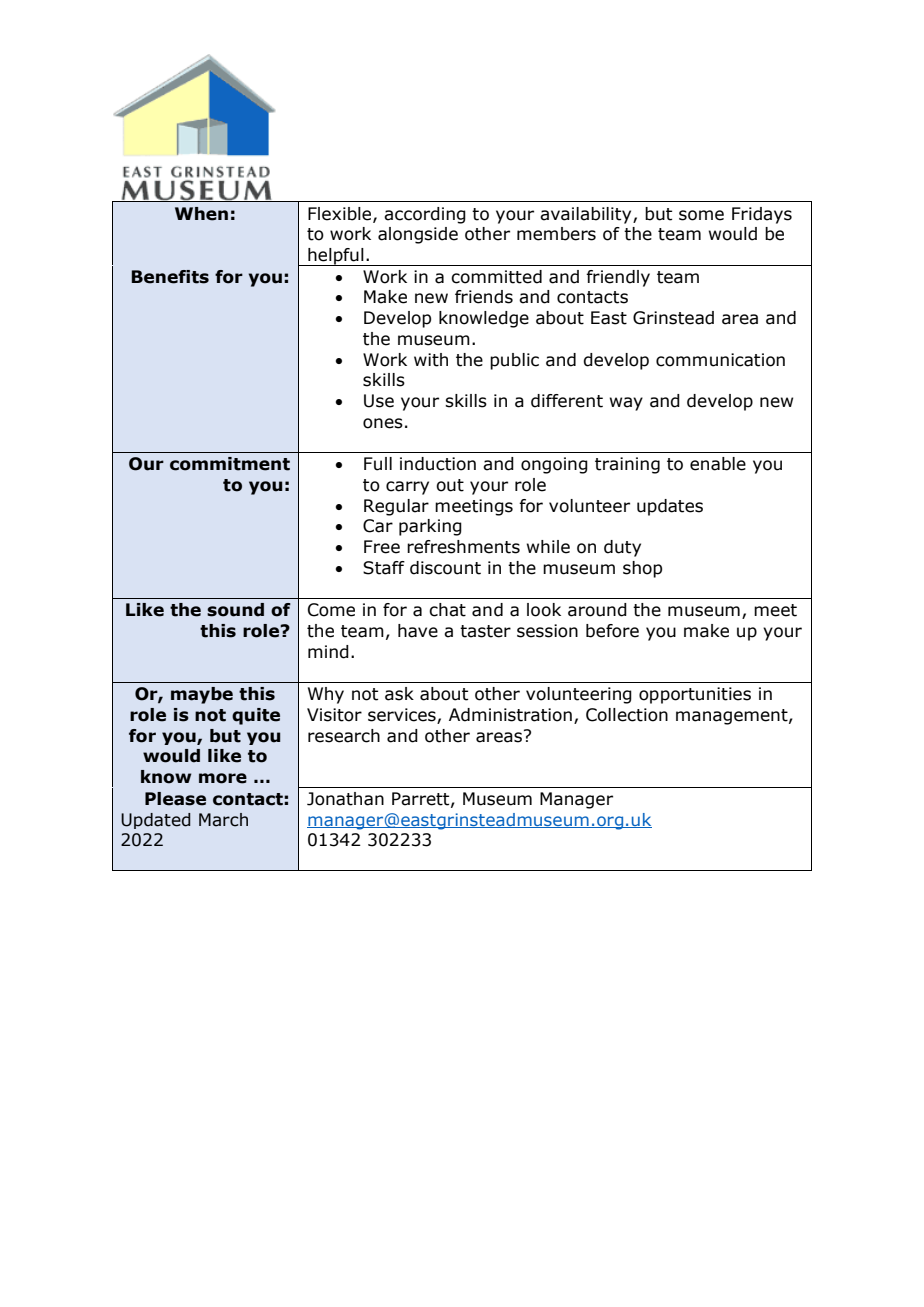 Image resolution: width=924 pixels, height=1307 pixels. Describe the element at coordinates (223, 820) in the screenshot. I see `March` at that location.
